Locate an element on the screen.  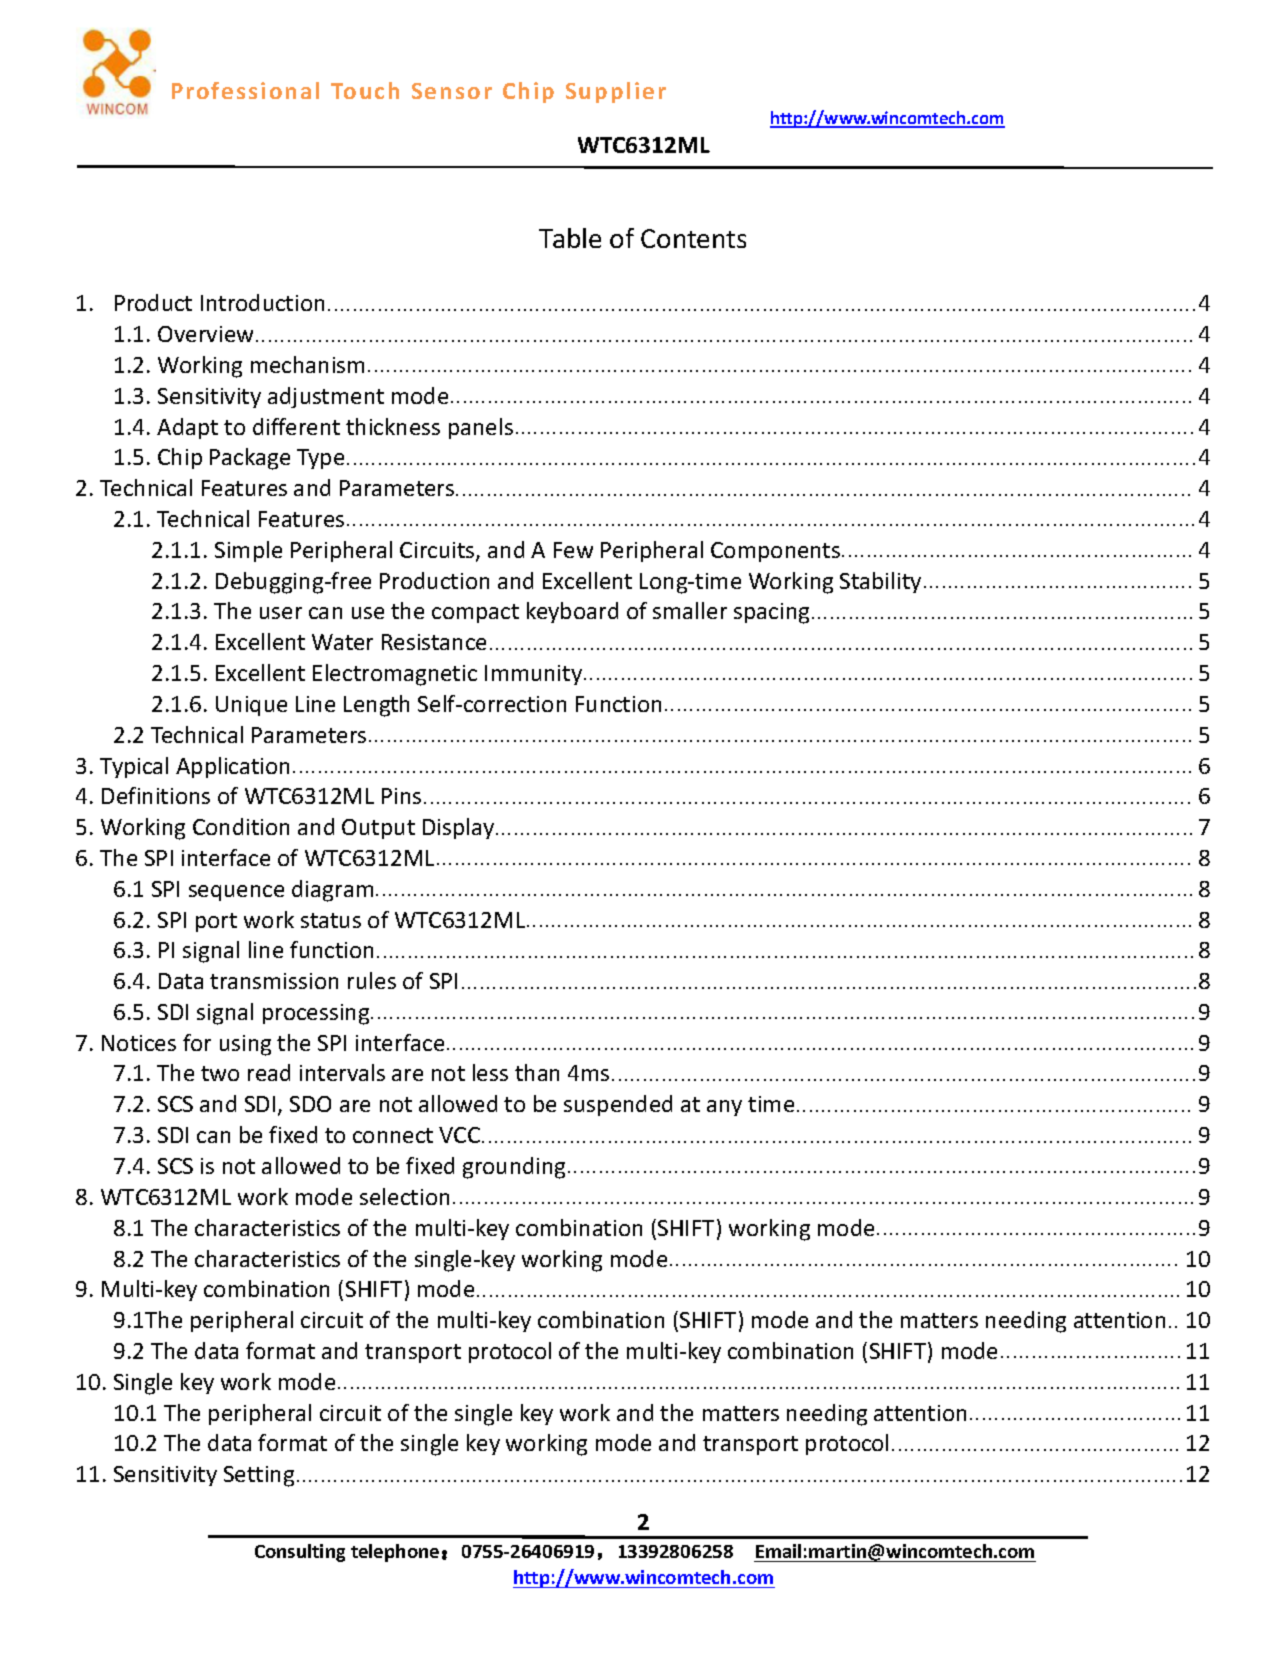
Simple is located at coordinates (248, 551).
